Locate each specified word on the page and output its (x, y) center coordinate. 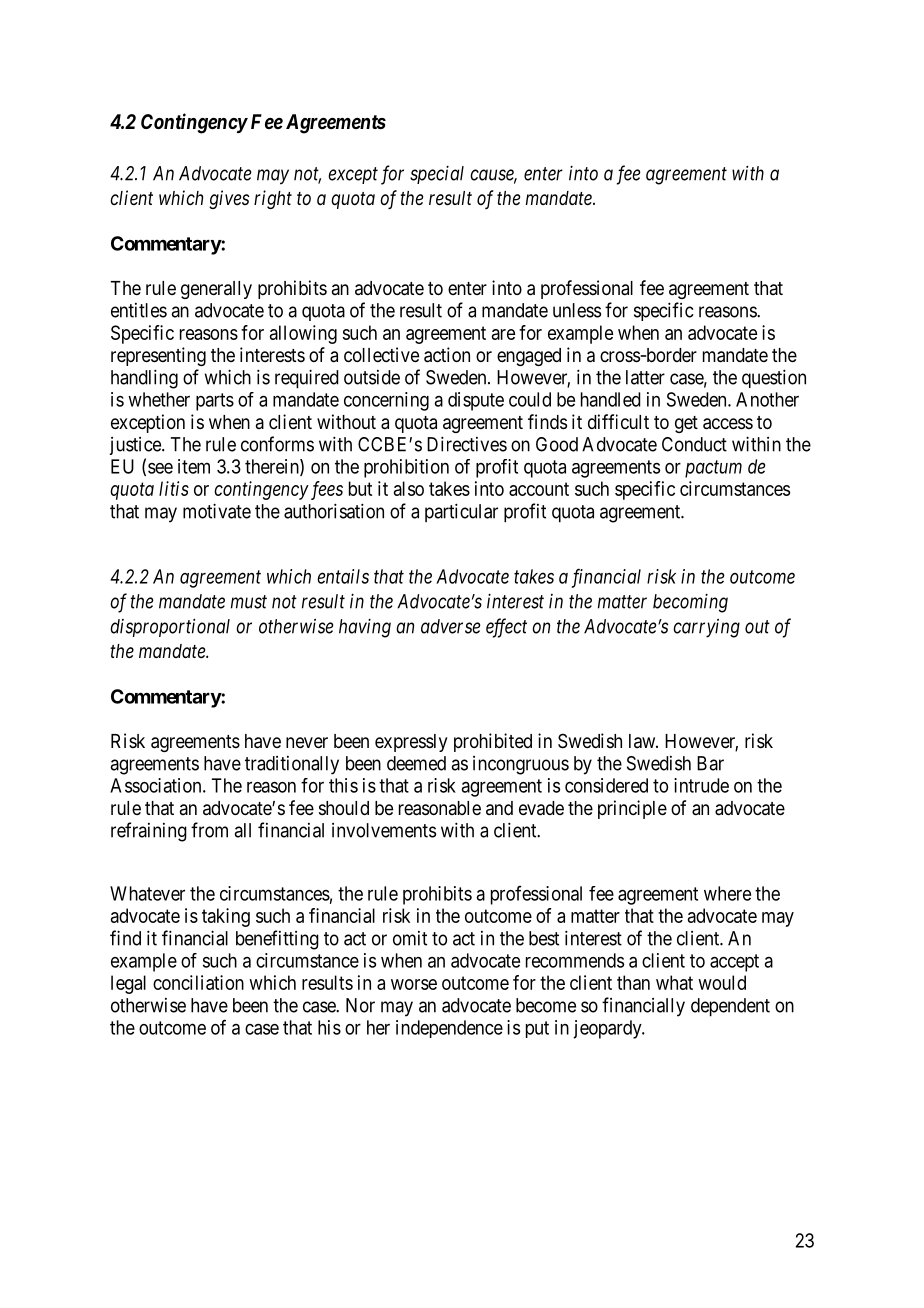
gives (229, 199)
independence (449, 1029)
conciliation (198, 982)
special (437, 175)
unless (577, 310)
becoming (690, 603)
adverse (451, 626)
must (249, 602)
